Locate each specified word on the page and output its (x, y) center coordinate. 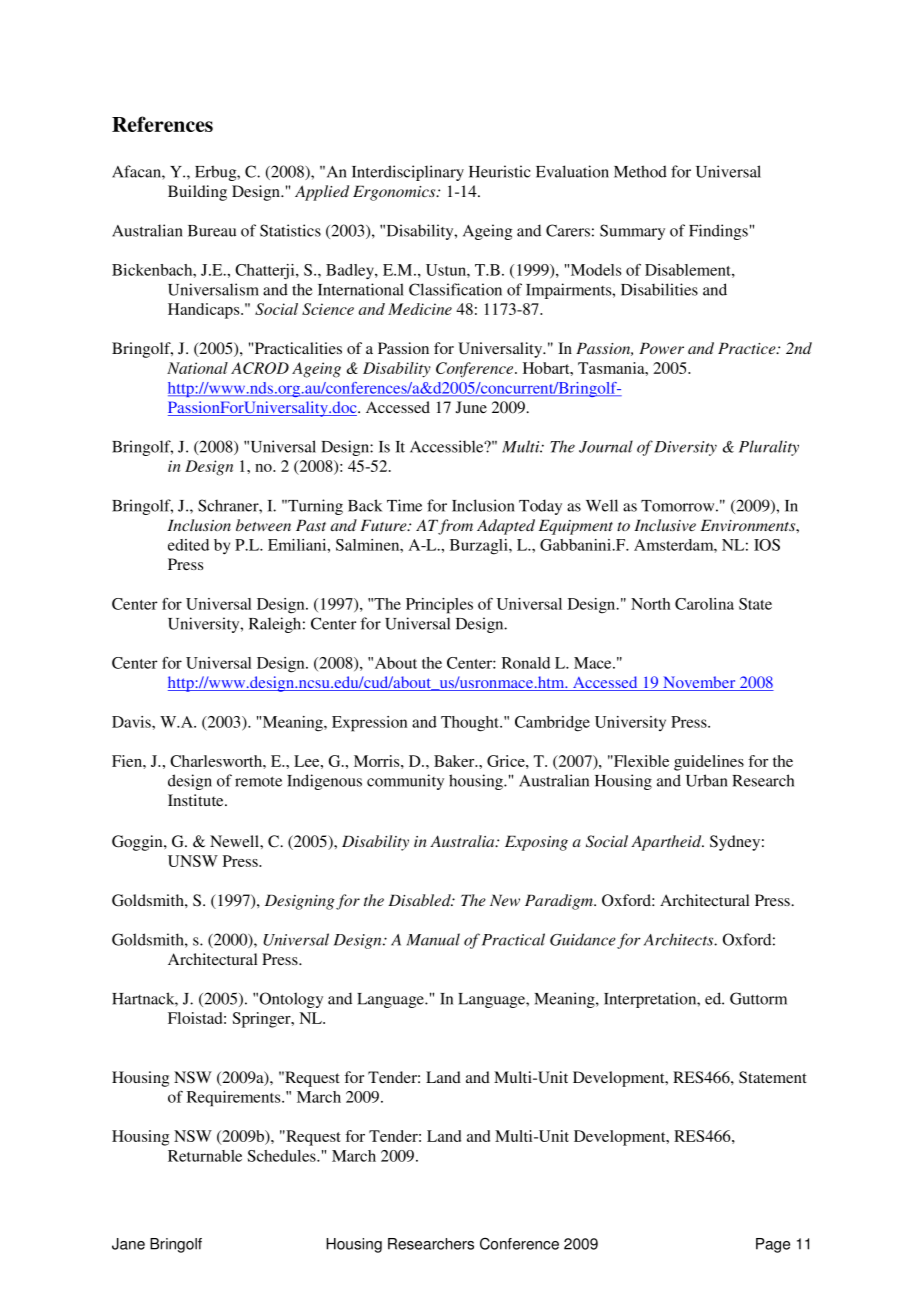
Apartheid (667, 843)
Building (197, 193)
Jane (128, 1244)
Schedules (282, 1156)
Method (640, 171)
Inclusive (665, 525)
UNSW (193, 861)
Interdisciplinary (408, 173)
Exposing (536, 843)
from (455, 527)
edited (188, 545)
